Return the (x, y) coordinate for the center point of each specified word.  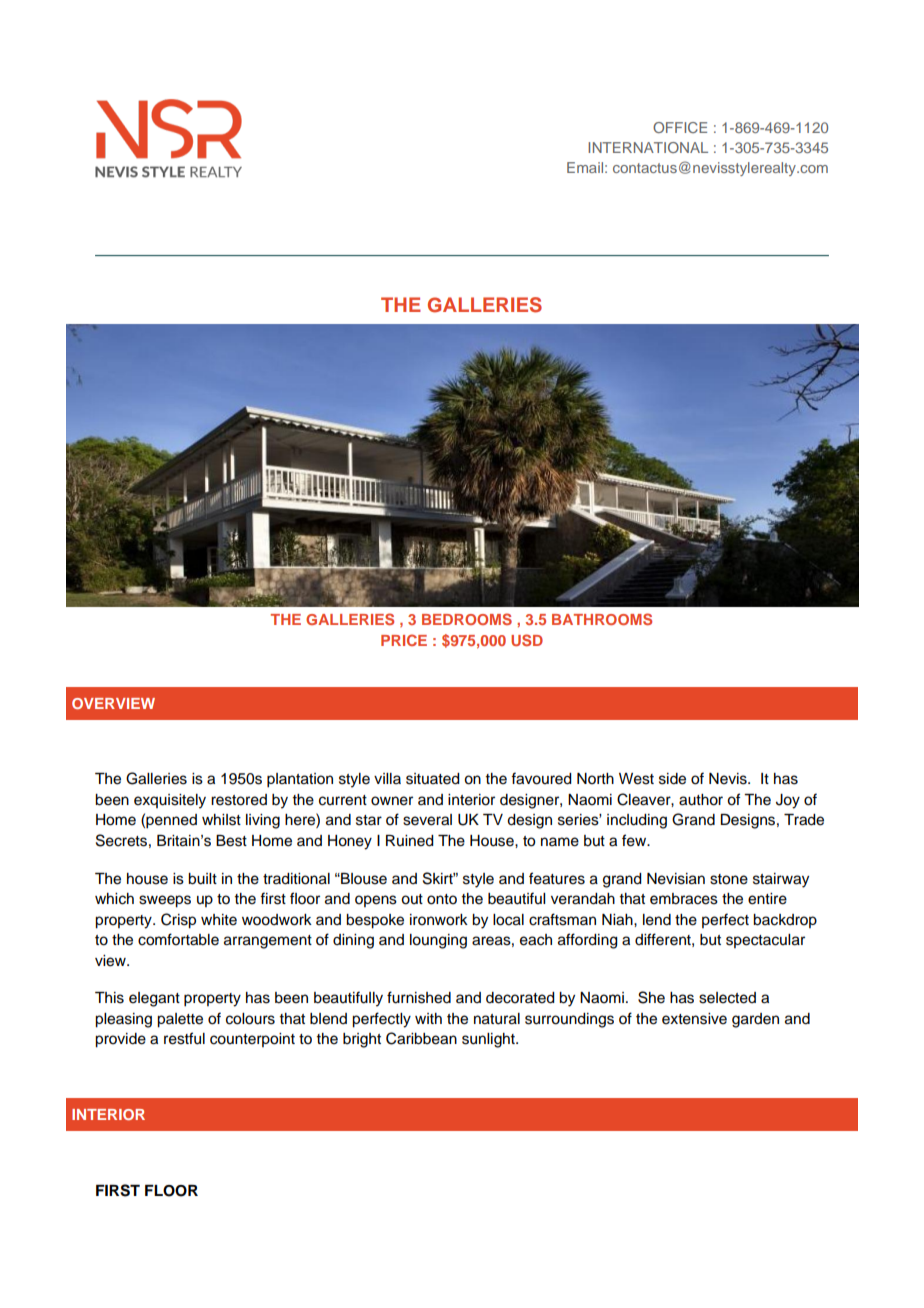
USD (527, 640)
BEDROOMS (467, 619)
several (427, 820)
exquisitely (170, 801)
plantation (300, 780)
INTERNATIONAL (648, 147)
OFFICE (680, 127)
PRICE (404, 640)
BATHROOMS (602, 619)
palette (180, 1020)
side (672, 779)
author (701, 800)
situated (433, 779)
